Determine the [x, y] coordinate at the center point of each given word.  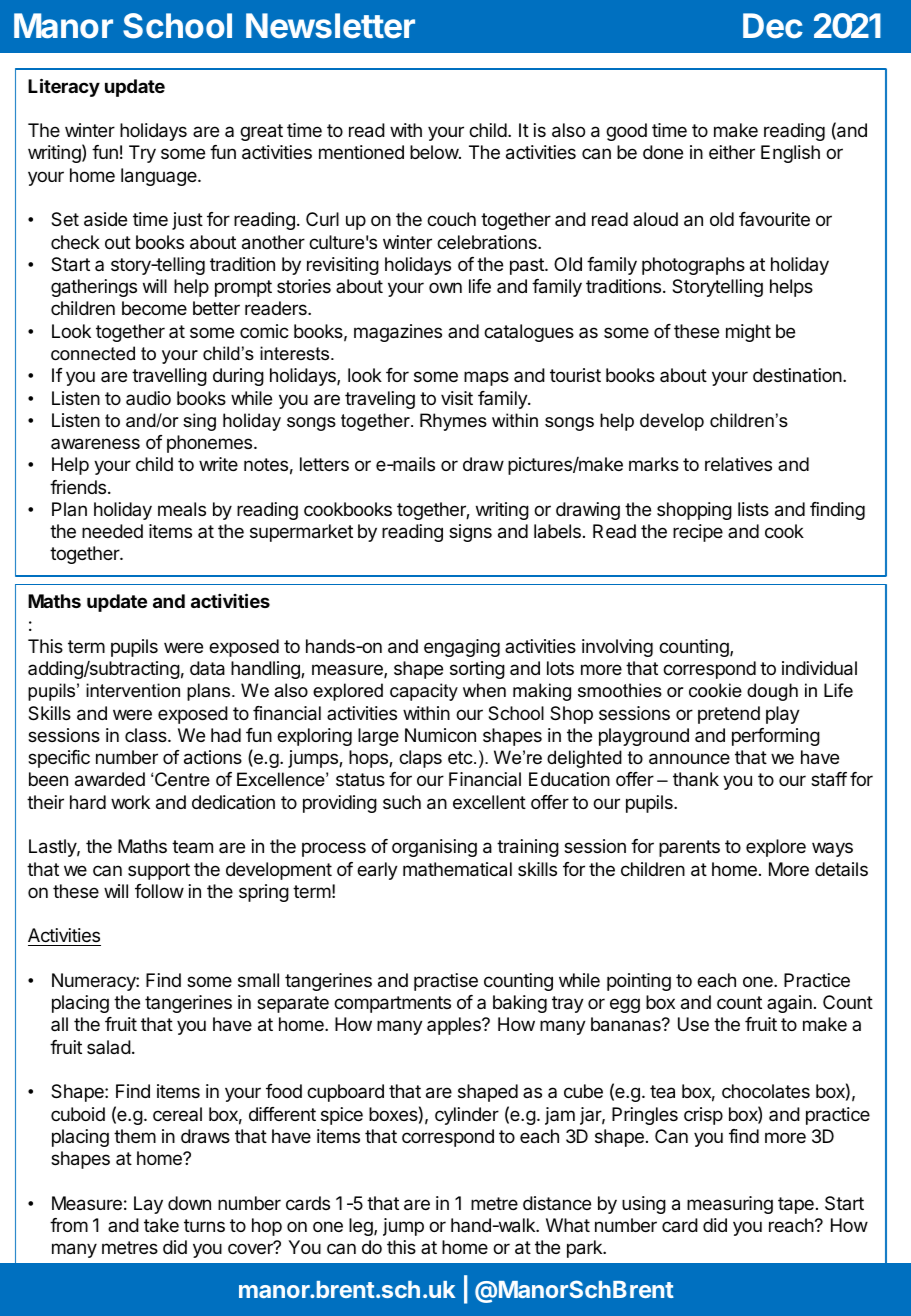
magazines [398, 333]
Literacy [64, 87]
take [161, 1225]
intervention [133, 690]
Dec [773, 26]
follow [159, 891]
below [435, 152]
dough [772, 692]
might [748, 333]
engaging [462, 648]
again [789, 1004]
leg [362, 1227]
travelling [169, 377]
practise [446, 982]
